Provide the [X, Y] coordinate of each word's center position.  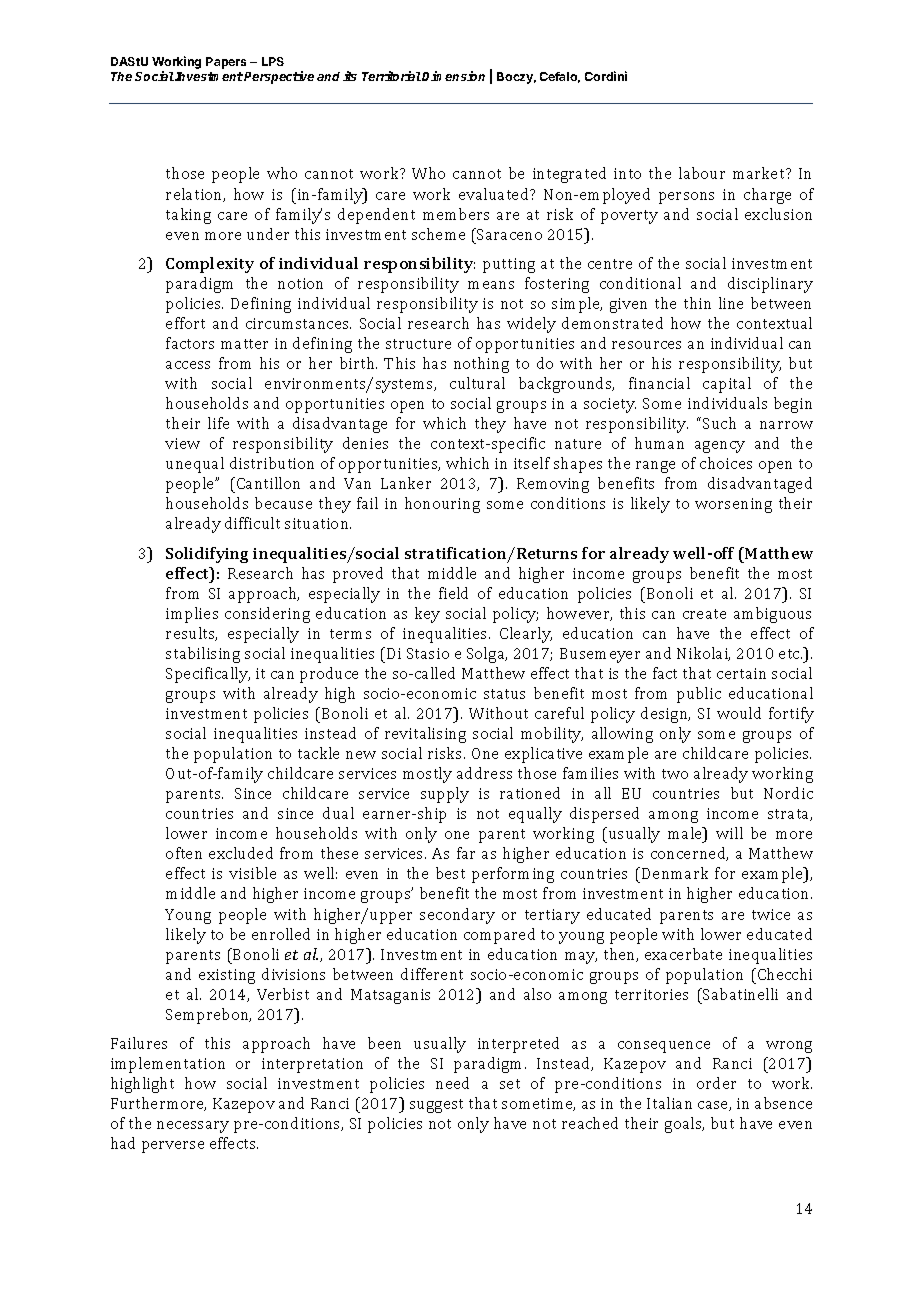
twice [771, 914]
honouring [442, 505]
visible [252, 873]
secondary [457, 916]
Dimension [453, 76]
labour [702, 173]
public [699, 695]
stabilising [203, 655]
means [491, 285]
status [504, 694]
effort [185, 323]
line [731, 303]
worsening [733, 505]
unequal [195, 465]
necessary [193, 1127]
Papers [226, 63]
